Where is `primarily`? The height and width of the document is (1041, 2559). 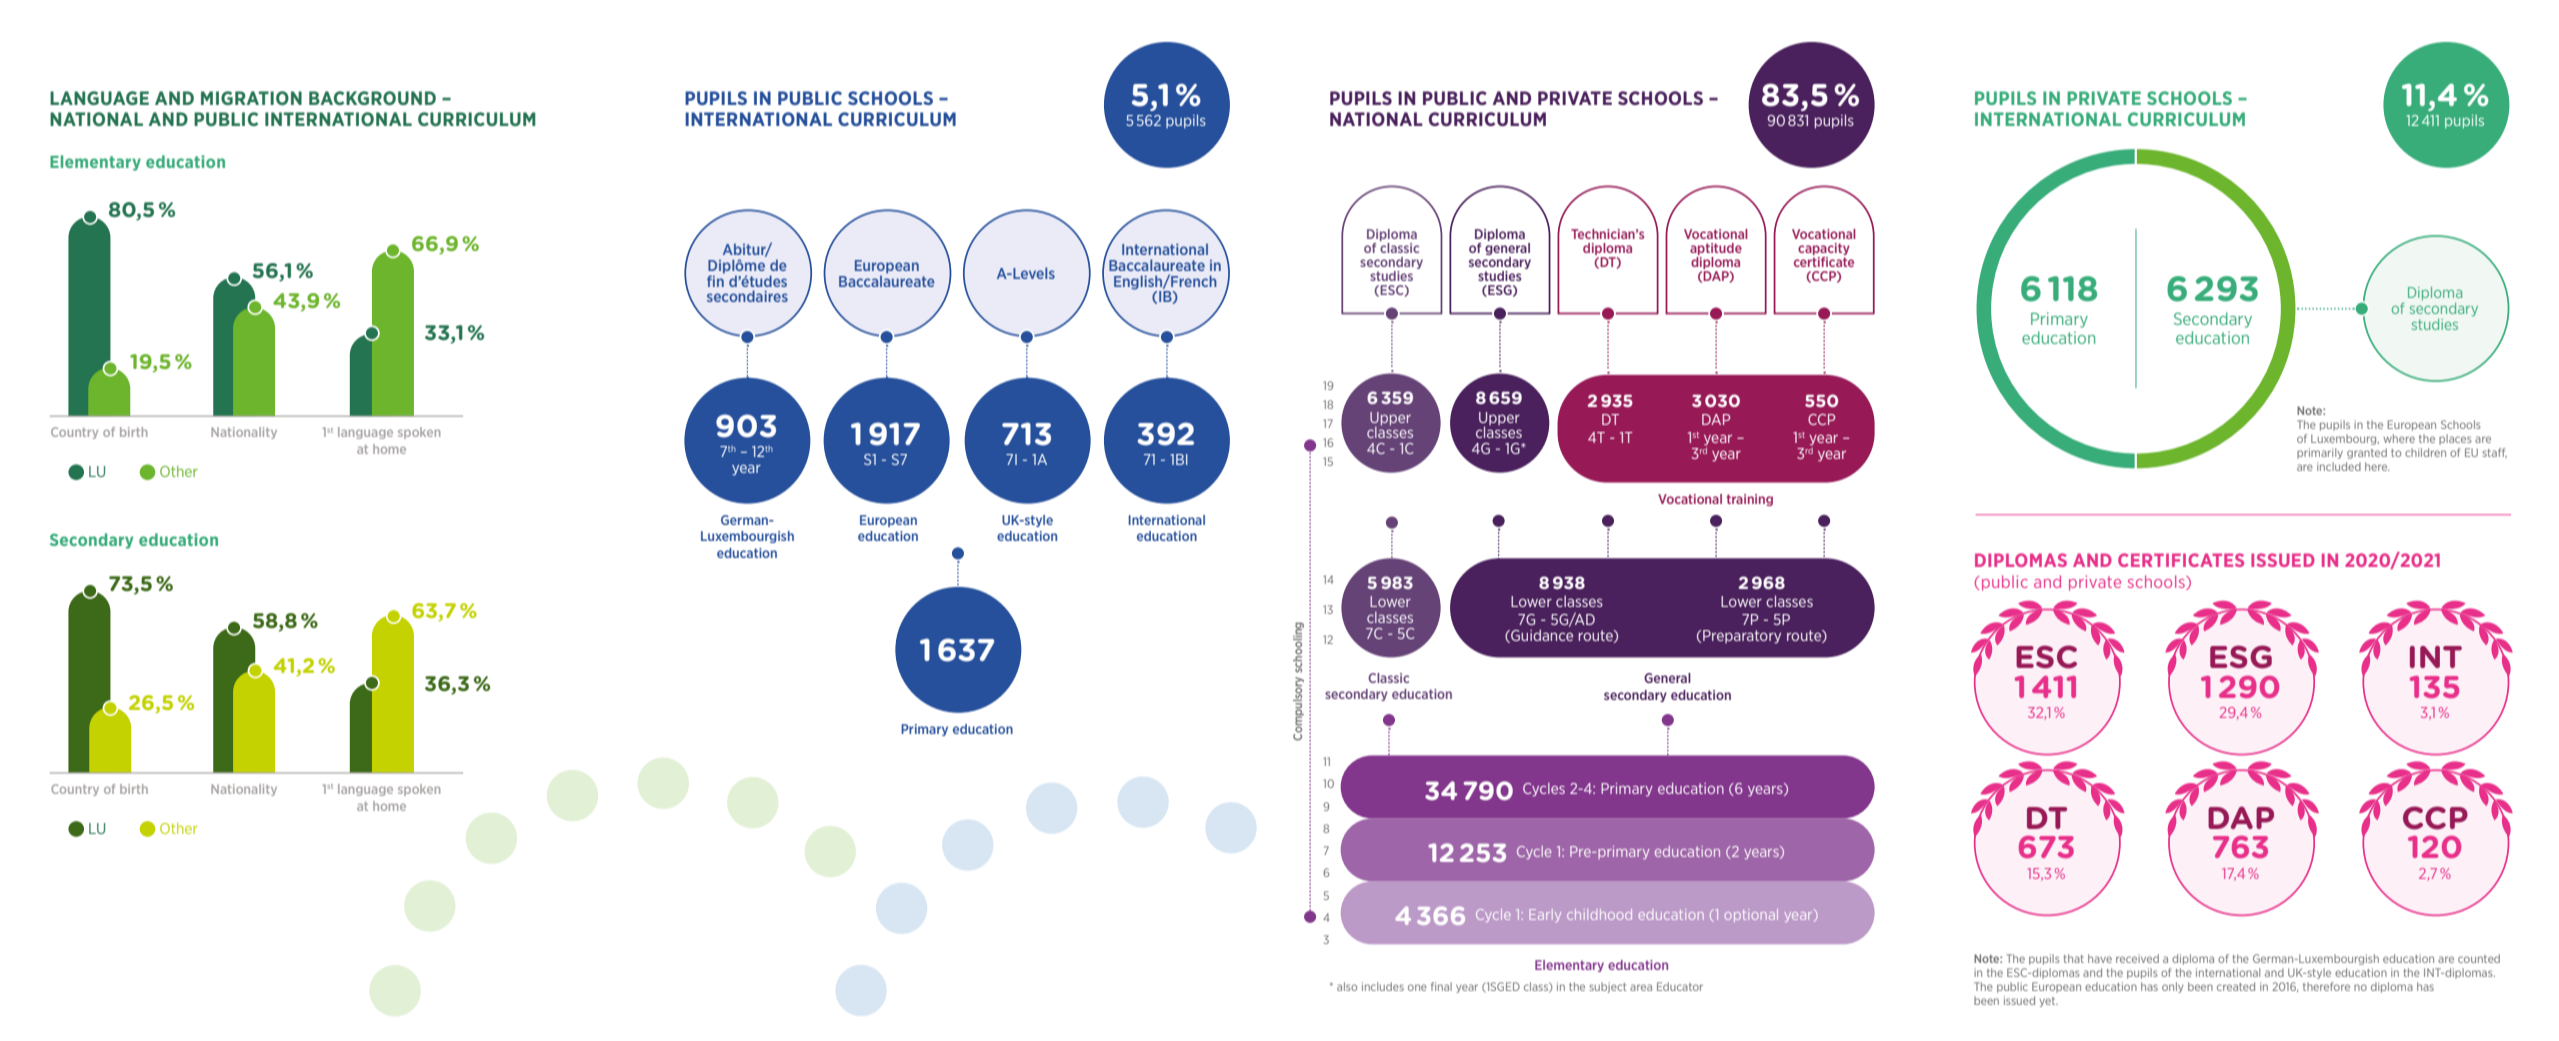
primarily is located at coordinates (2320, 453).
